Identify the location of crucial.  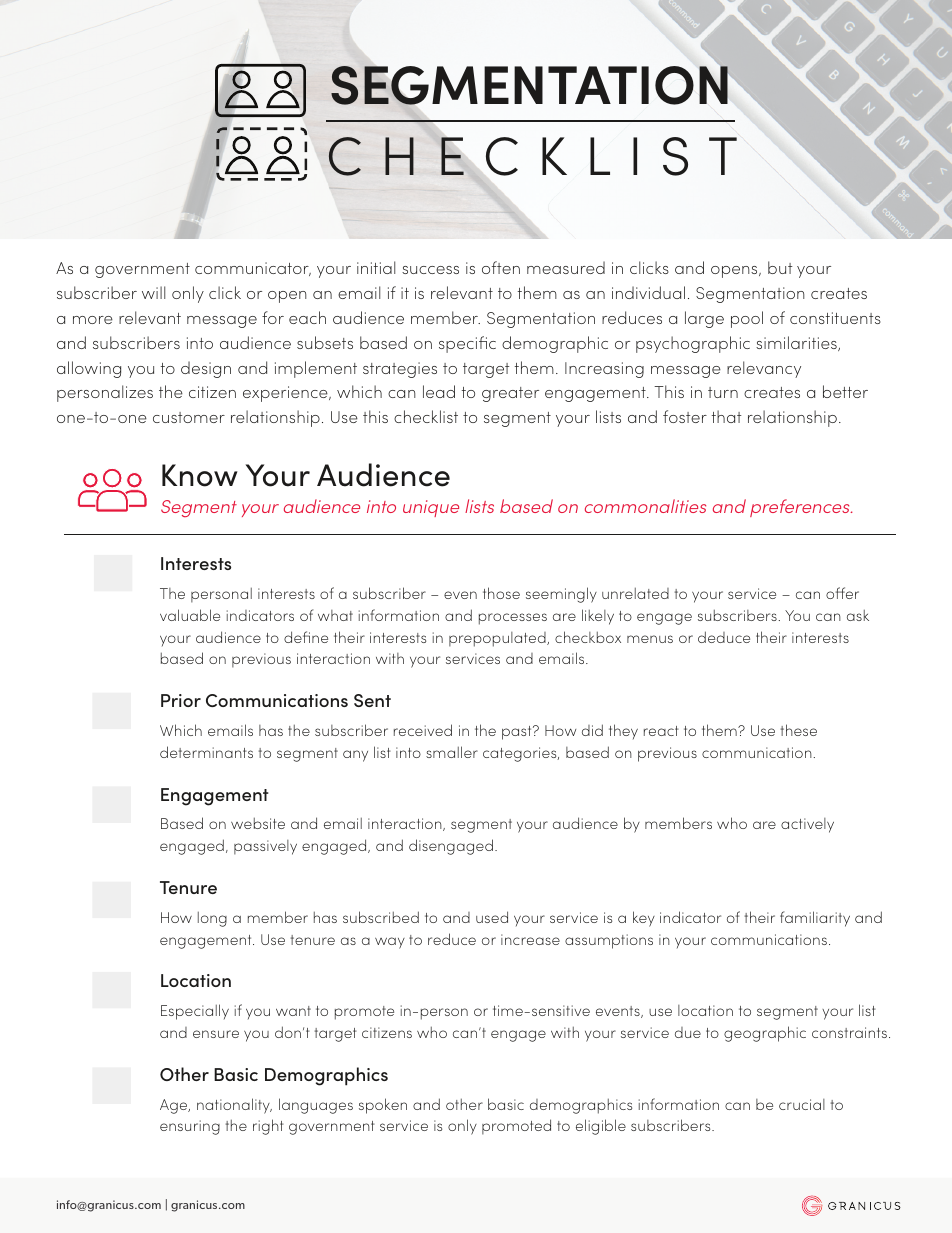
(802, 1104).
